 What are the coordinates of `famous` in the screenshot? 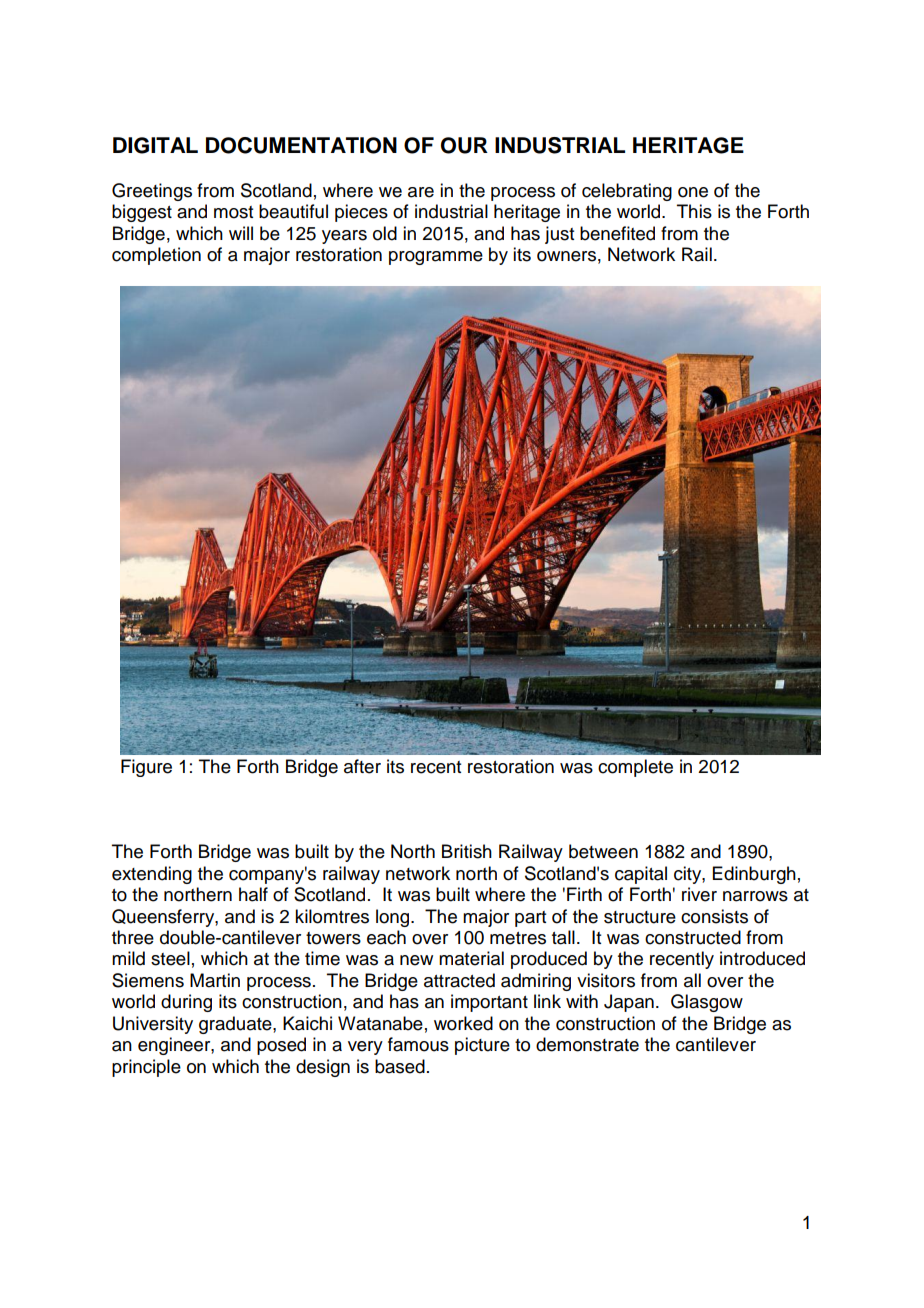 It's located at (418, 1044).
